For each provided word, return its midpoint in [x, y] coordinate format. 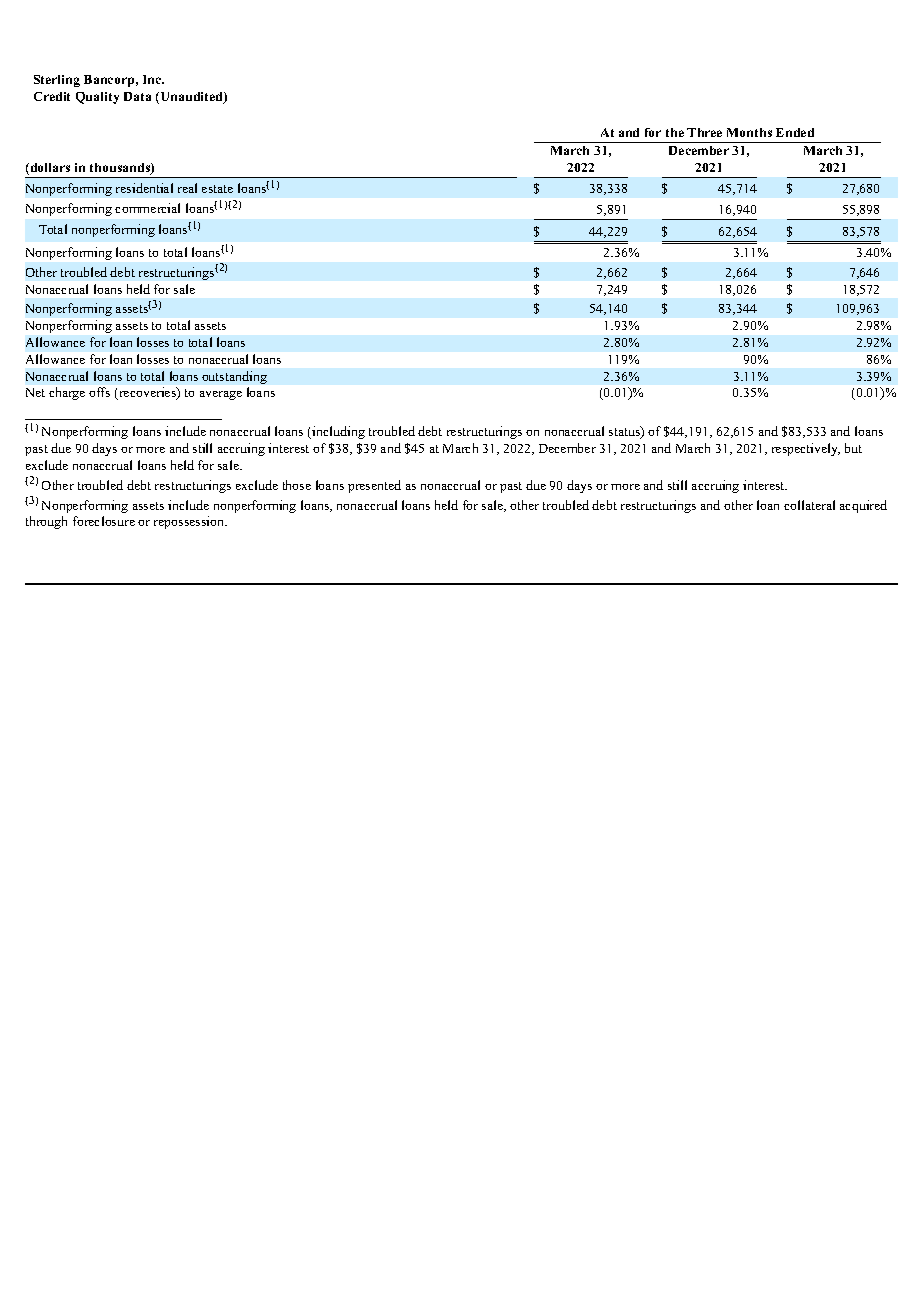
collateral [809, 505]
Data [137, 96]
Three [704, 132]
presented [374, 486]
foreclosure [104, 521]
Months [749, 132]
